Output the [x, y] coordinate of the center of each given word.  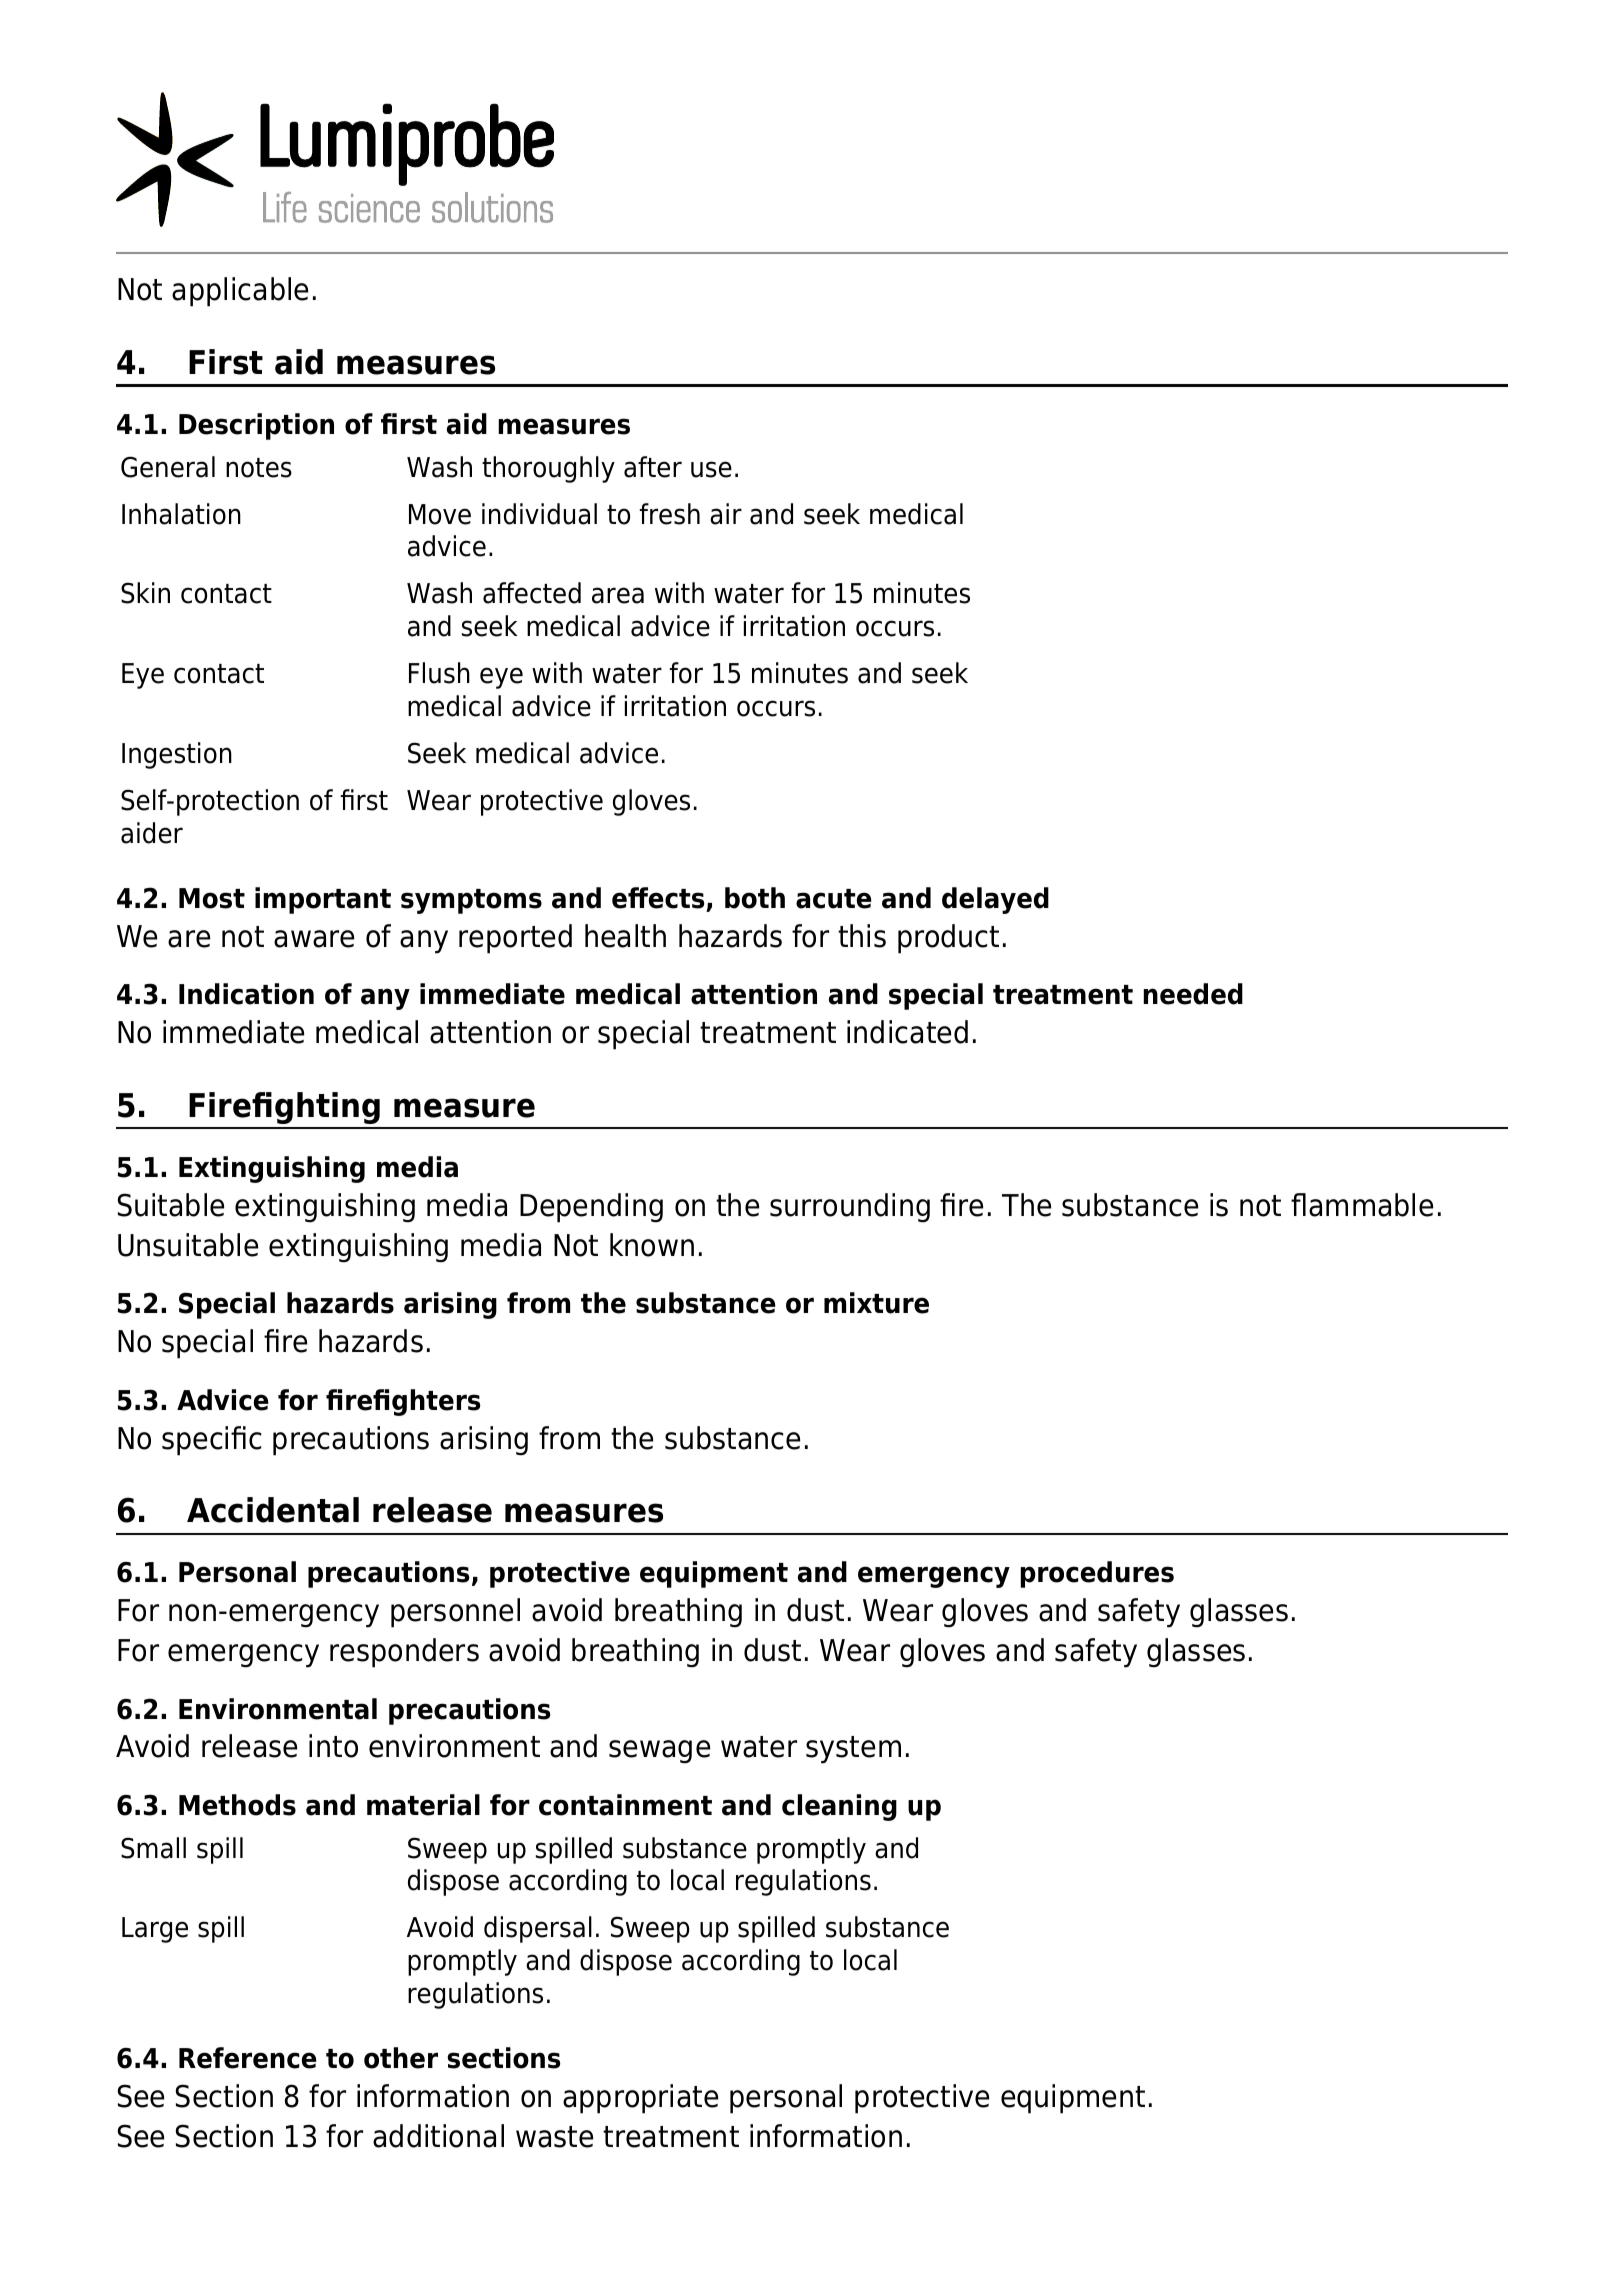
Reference [248, 2058]
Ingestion [177, 755]
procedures [1097, 1574]
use [711, 469]
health [625, 936]
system [853, 1750]
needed [1193, 994]
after [653, 467]
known [652, 1245]
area [618, 595]
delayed [995, 900]
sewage [659, 1752]
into [333, 1746]
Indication [246, 994]
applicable [240, 292]
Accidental [273, 1510]
